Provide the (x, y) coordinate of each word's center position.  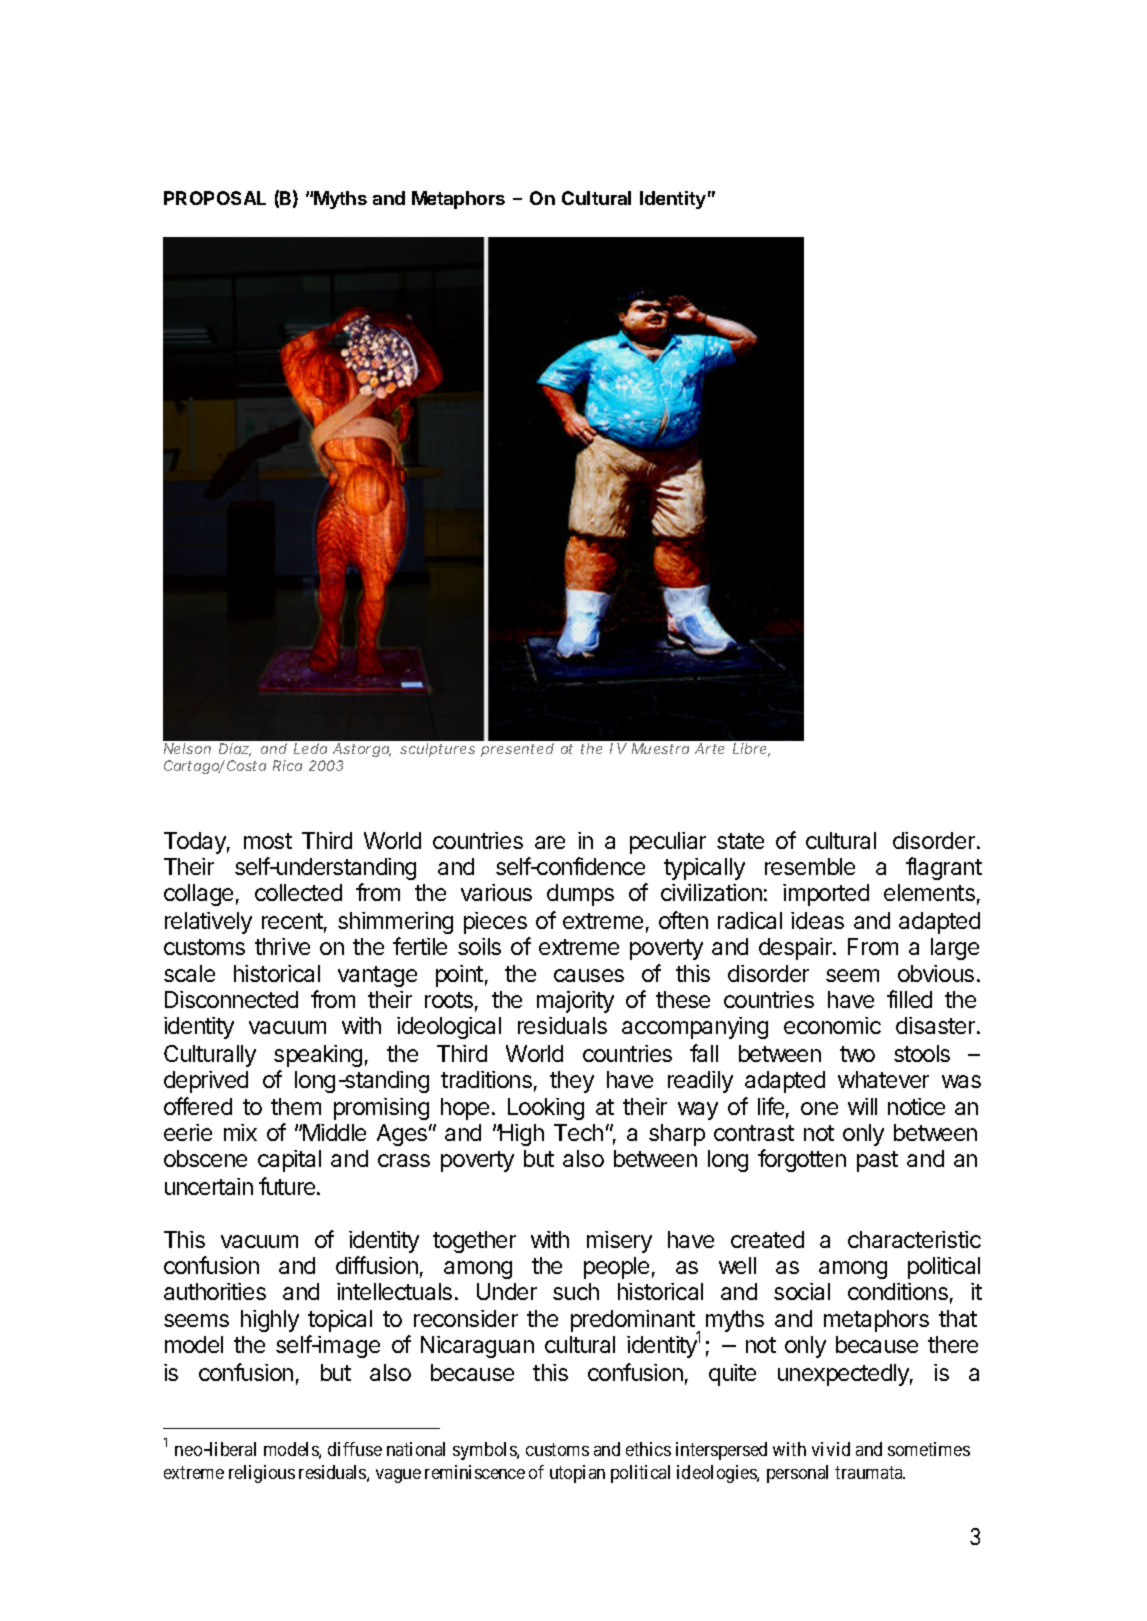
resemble (810, 866)
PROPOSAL (215, 198)
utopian (577, 1474)
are (550, 842)
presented (517, 750)
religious (262, 1474)
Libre (751, 750)
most (268, 841)
